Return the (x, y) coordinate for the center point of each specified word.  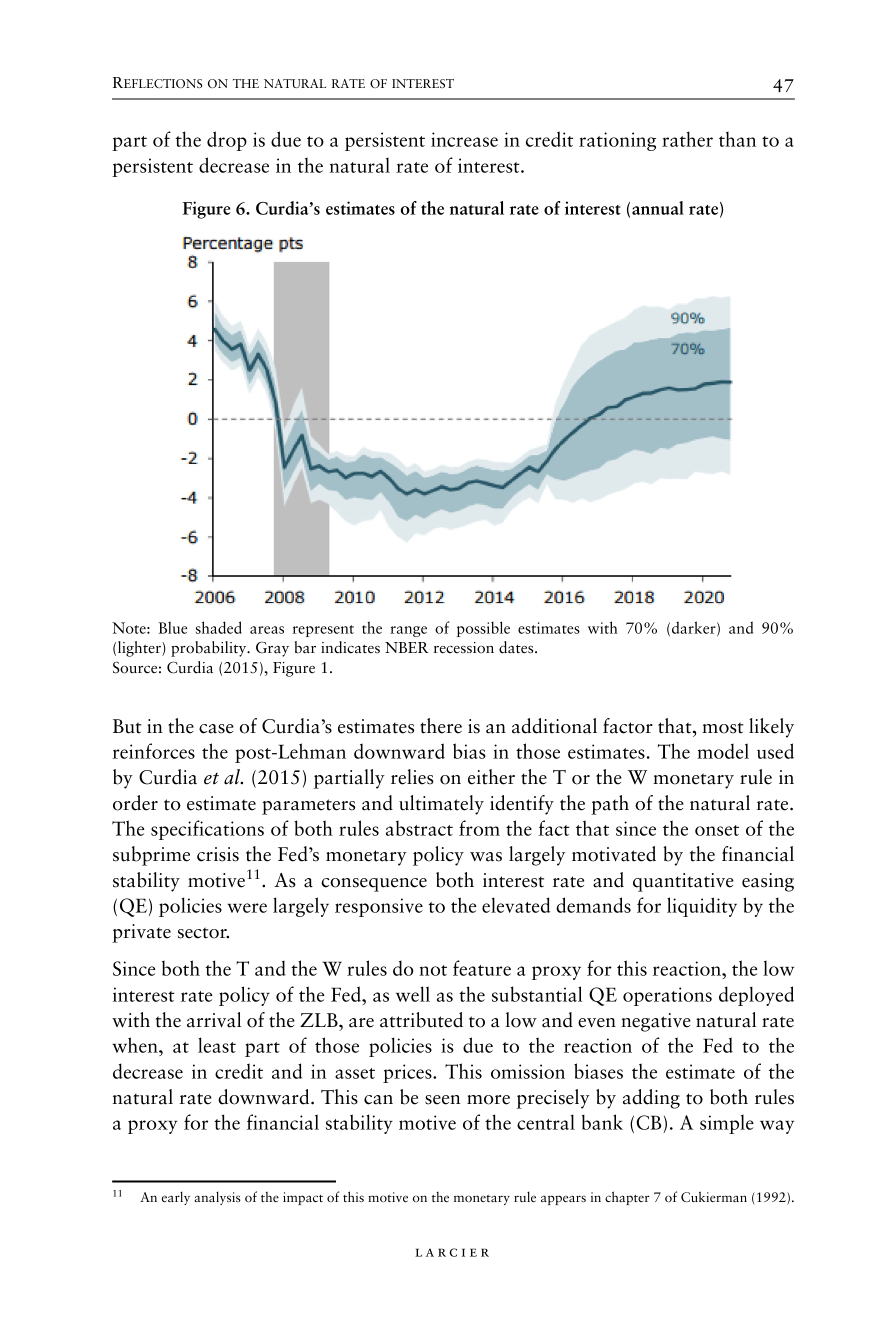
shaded (219, 627)
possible (483, 629)
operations (667, 996)
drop (227, 141)
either (491, 777)
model (723, 751)
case (216, 729)
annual (658, 208)
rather (687, 139)
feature (482, 968)
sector (203, 933)
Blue (173, 627)
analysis (217, 1198)
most (723, 728)
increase (464, 139)
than (737, 139)
